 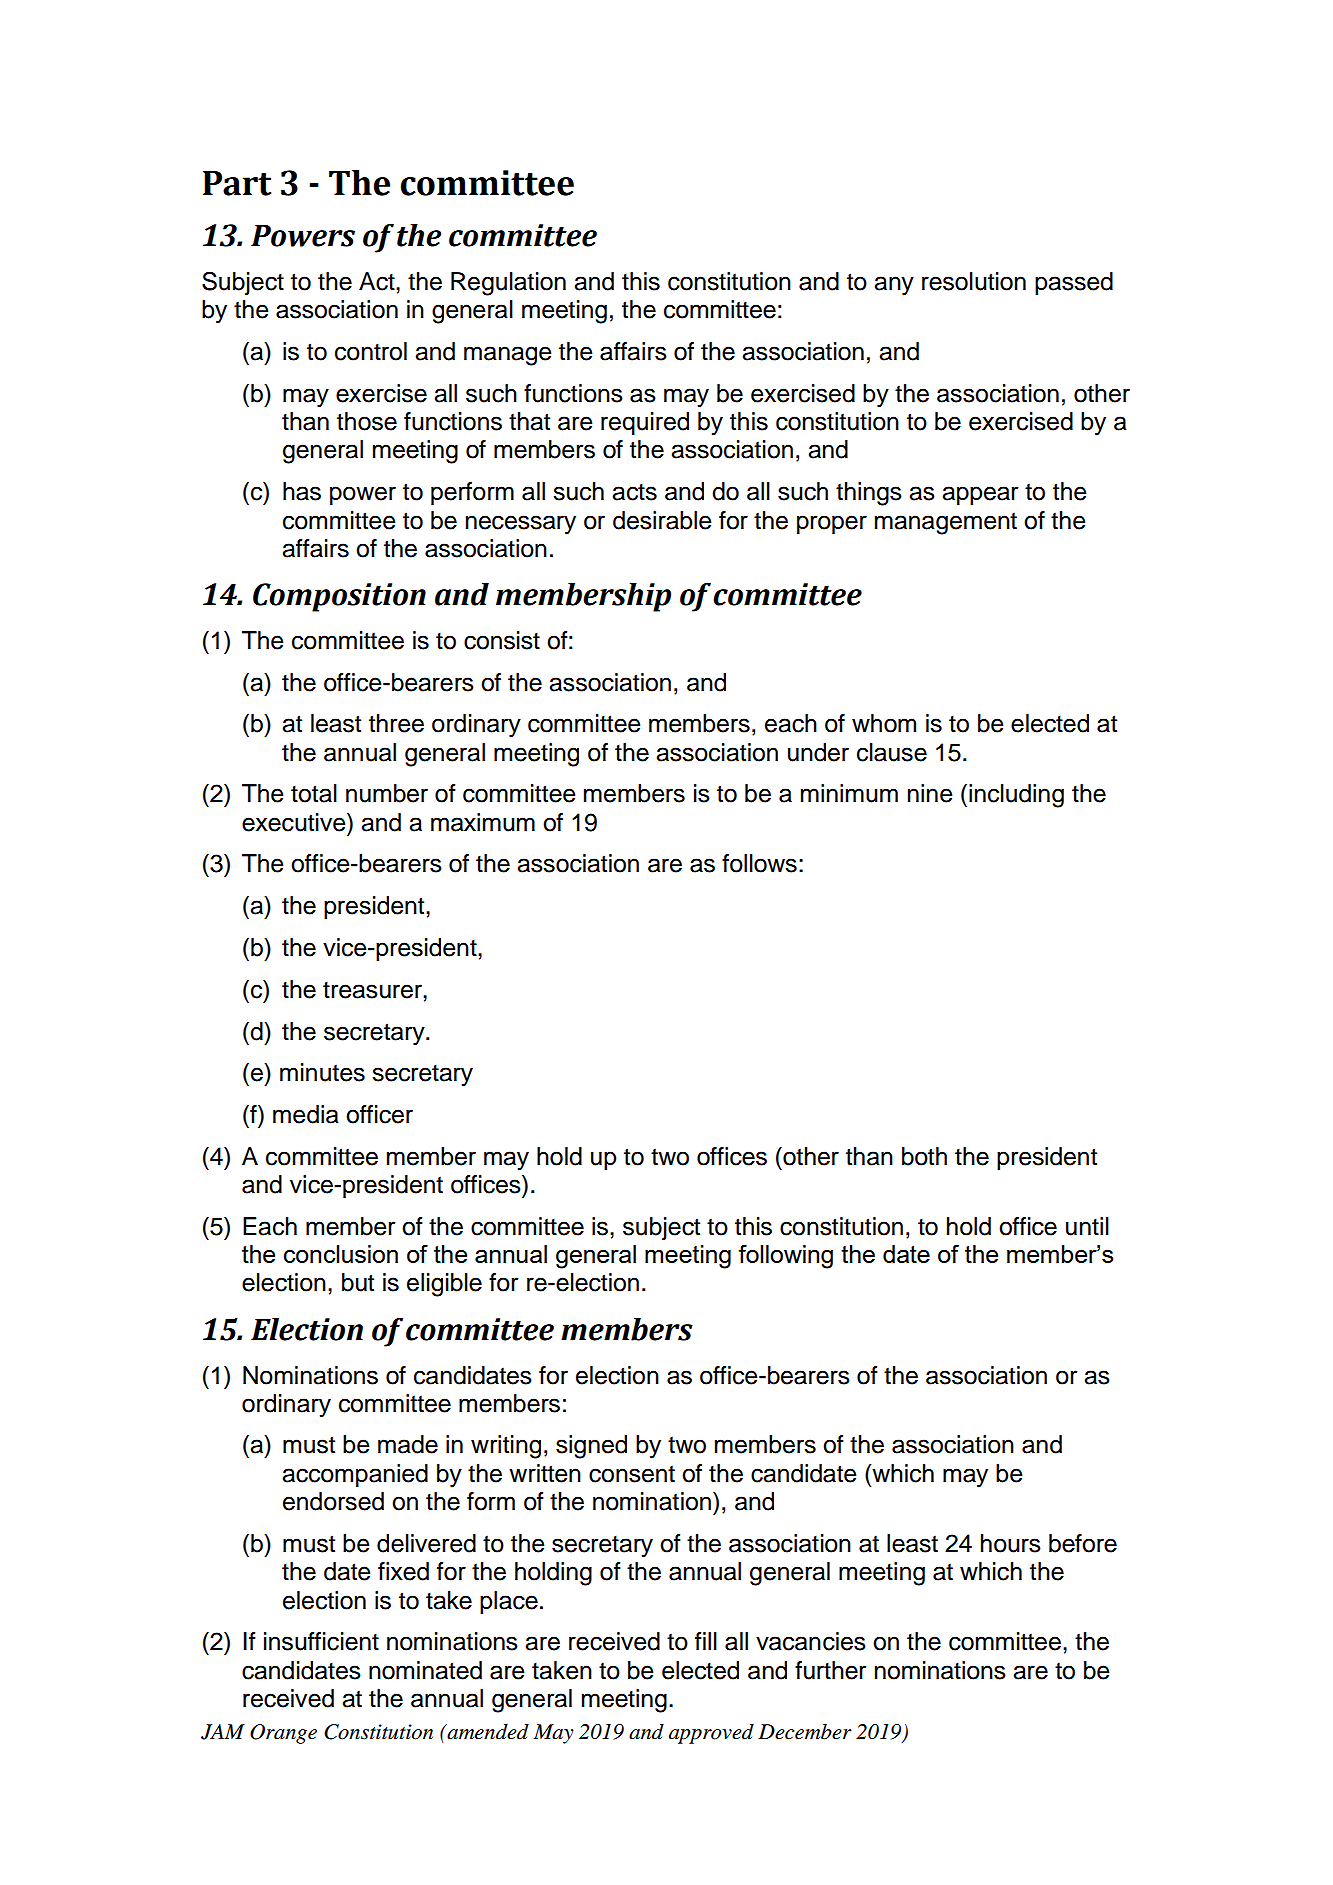 I want to click on further, so click(x=830, y=1670).
